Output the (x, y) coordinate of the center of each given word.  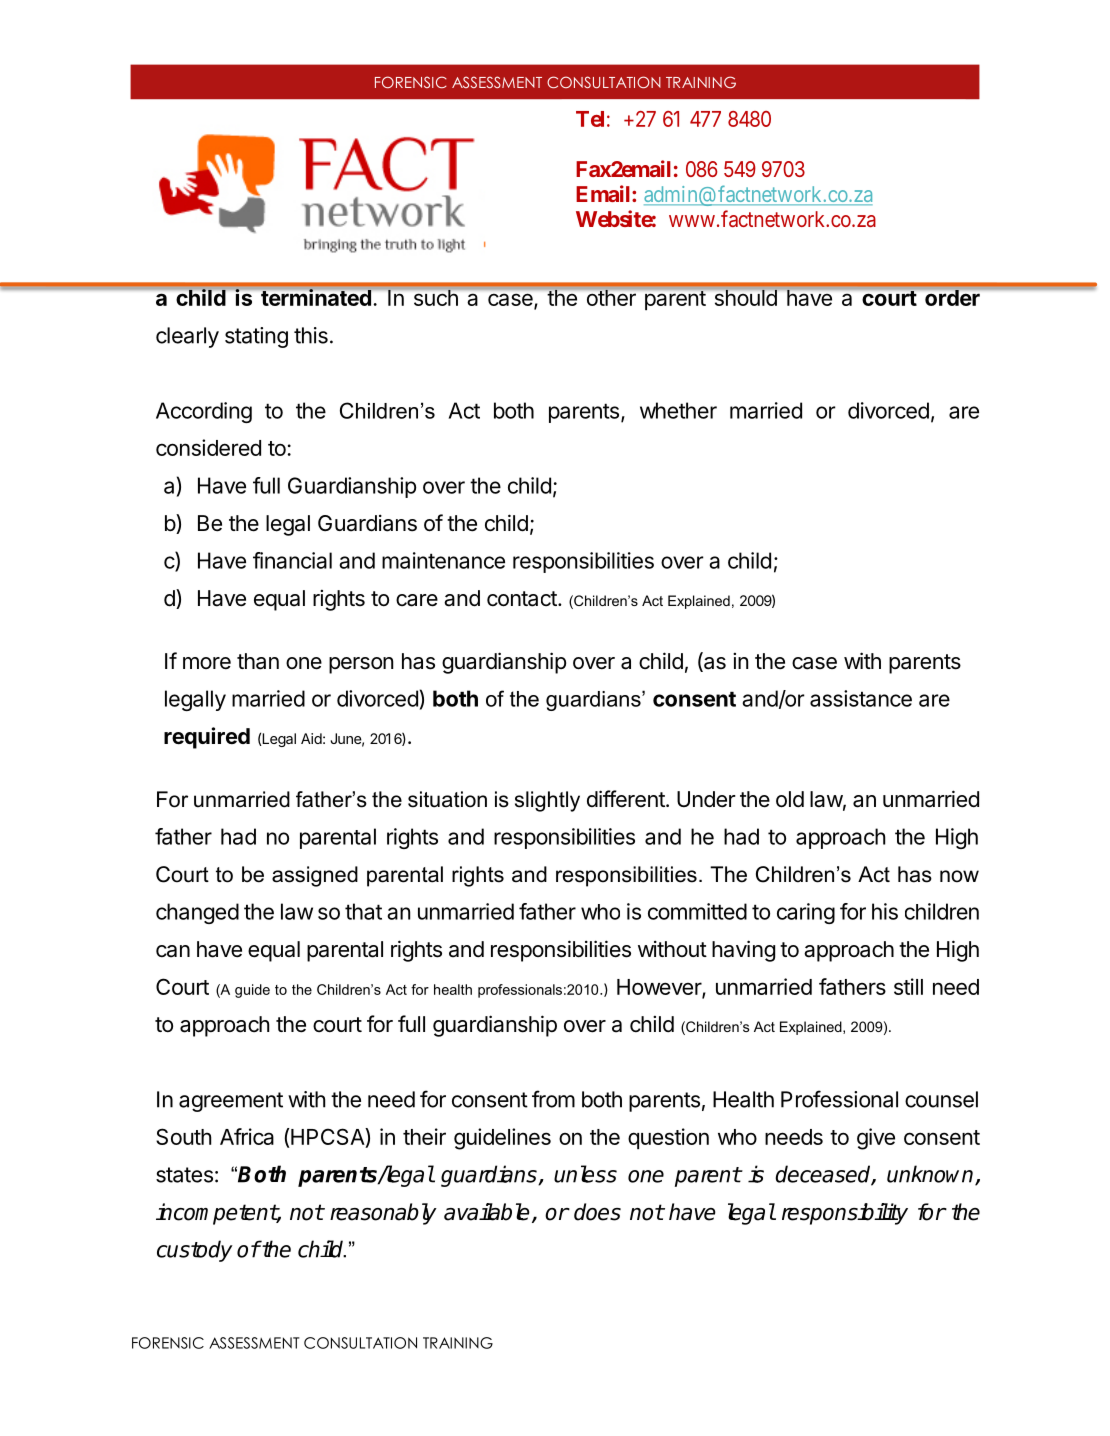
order (952, 298)
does (597, 1212)
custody (195, 1251)
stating (256, 337)
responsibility (845, 1214)
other (611, 298)
